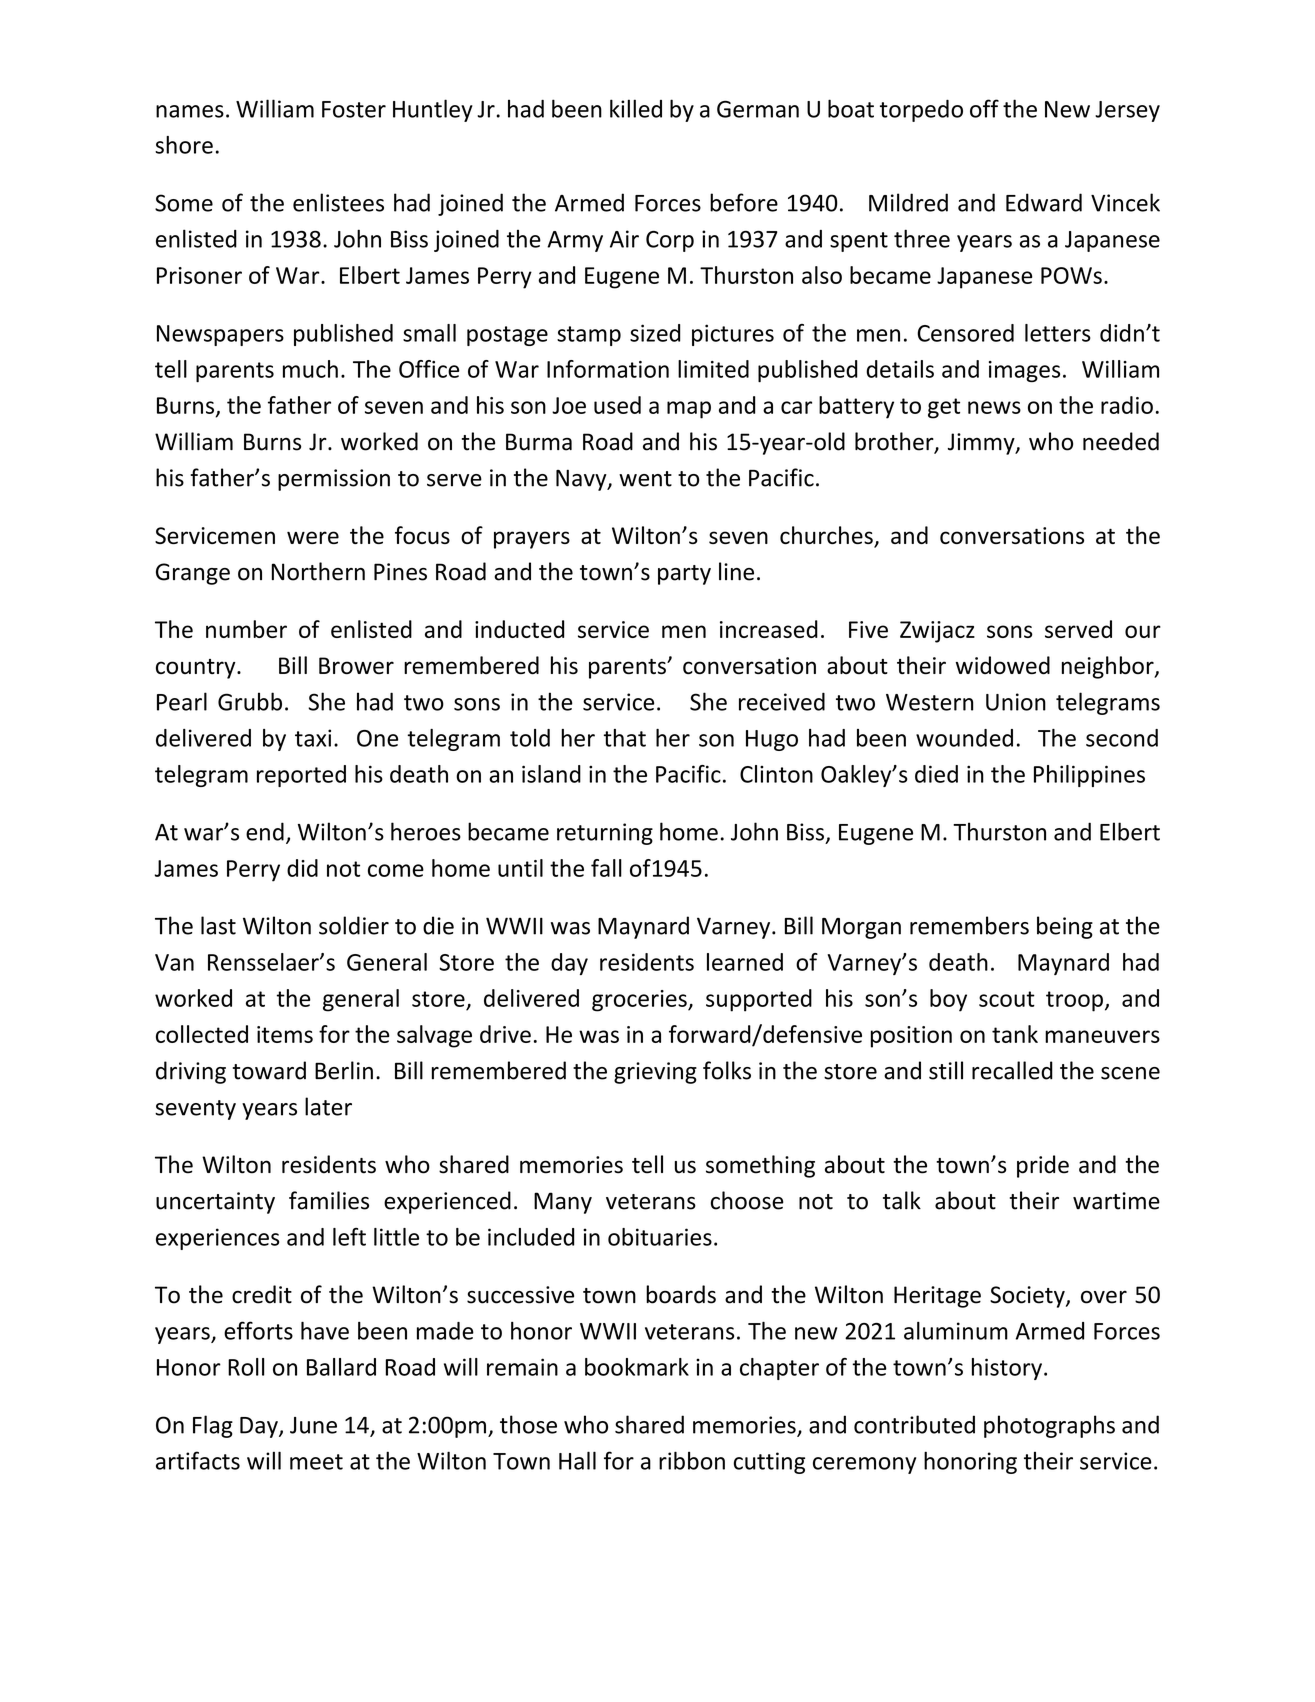 The image size is (1315, 1702). I want to click on Hall, so click(577, 1460).
